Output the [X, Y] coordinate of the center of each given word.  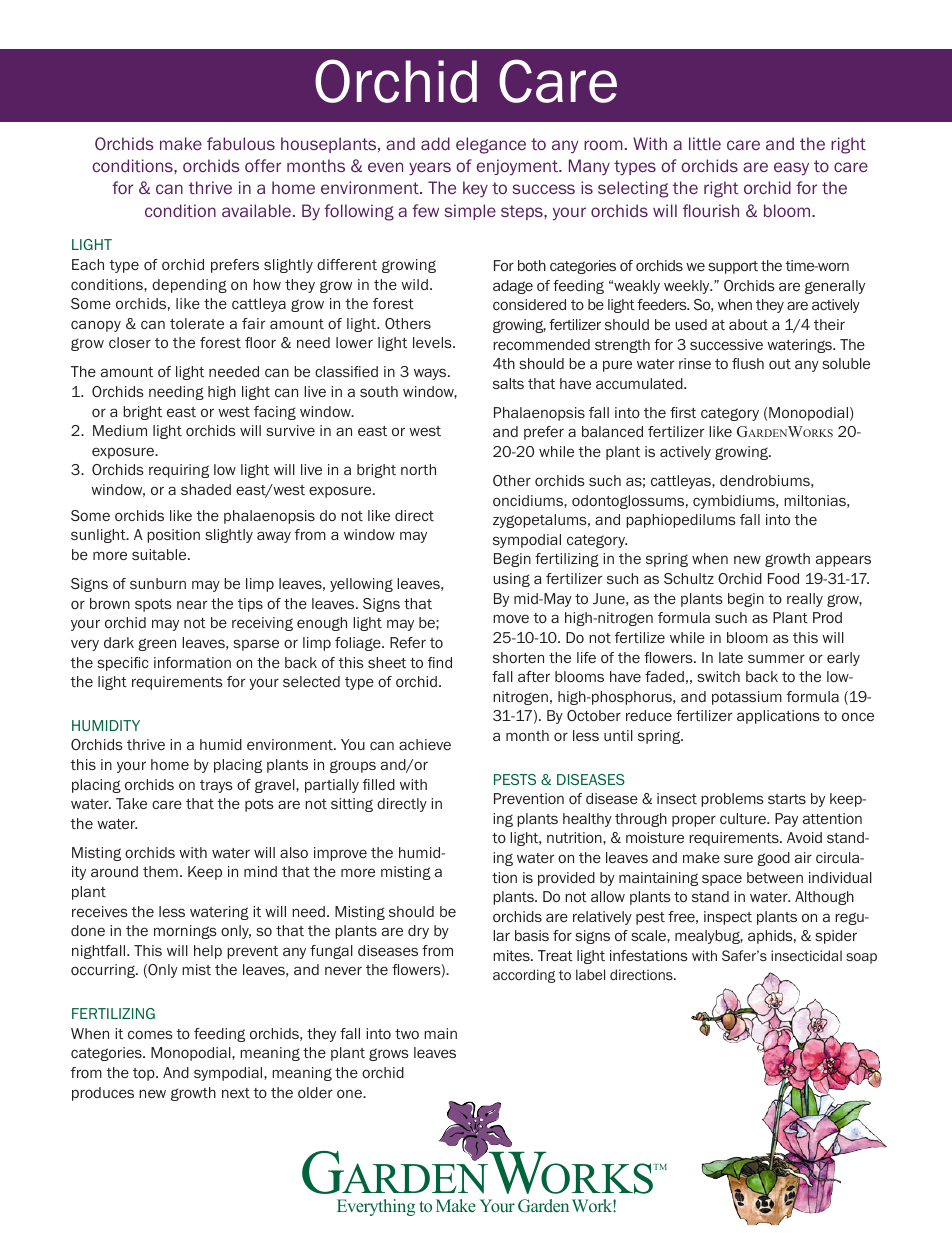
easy [791, 168]
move [511, 618]
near [192, 604]
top [145, 1074]
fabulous [241, 143]
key [475, 189]
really [805, 600]
